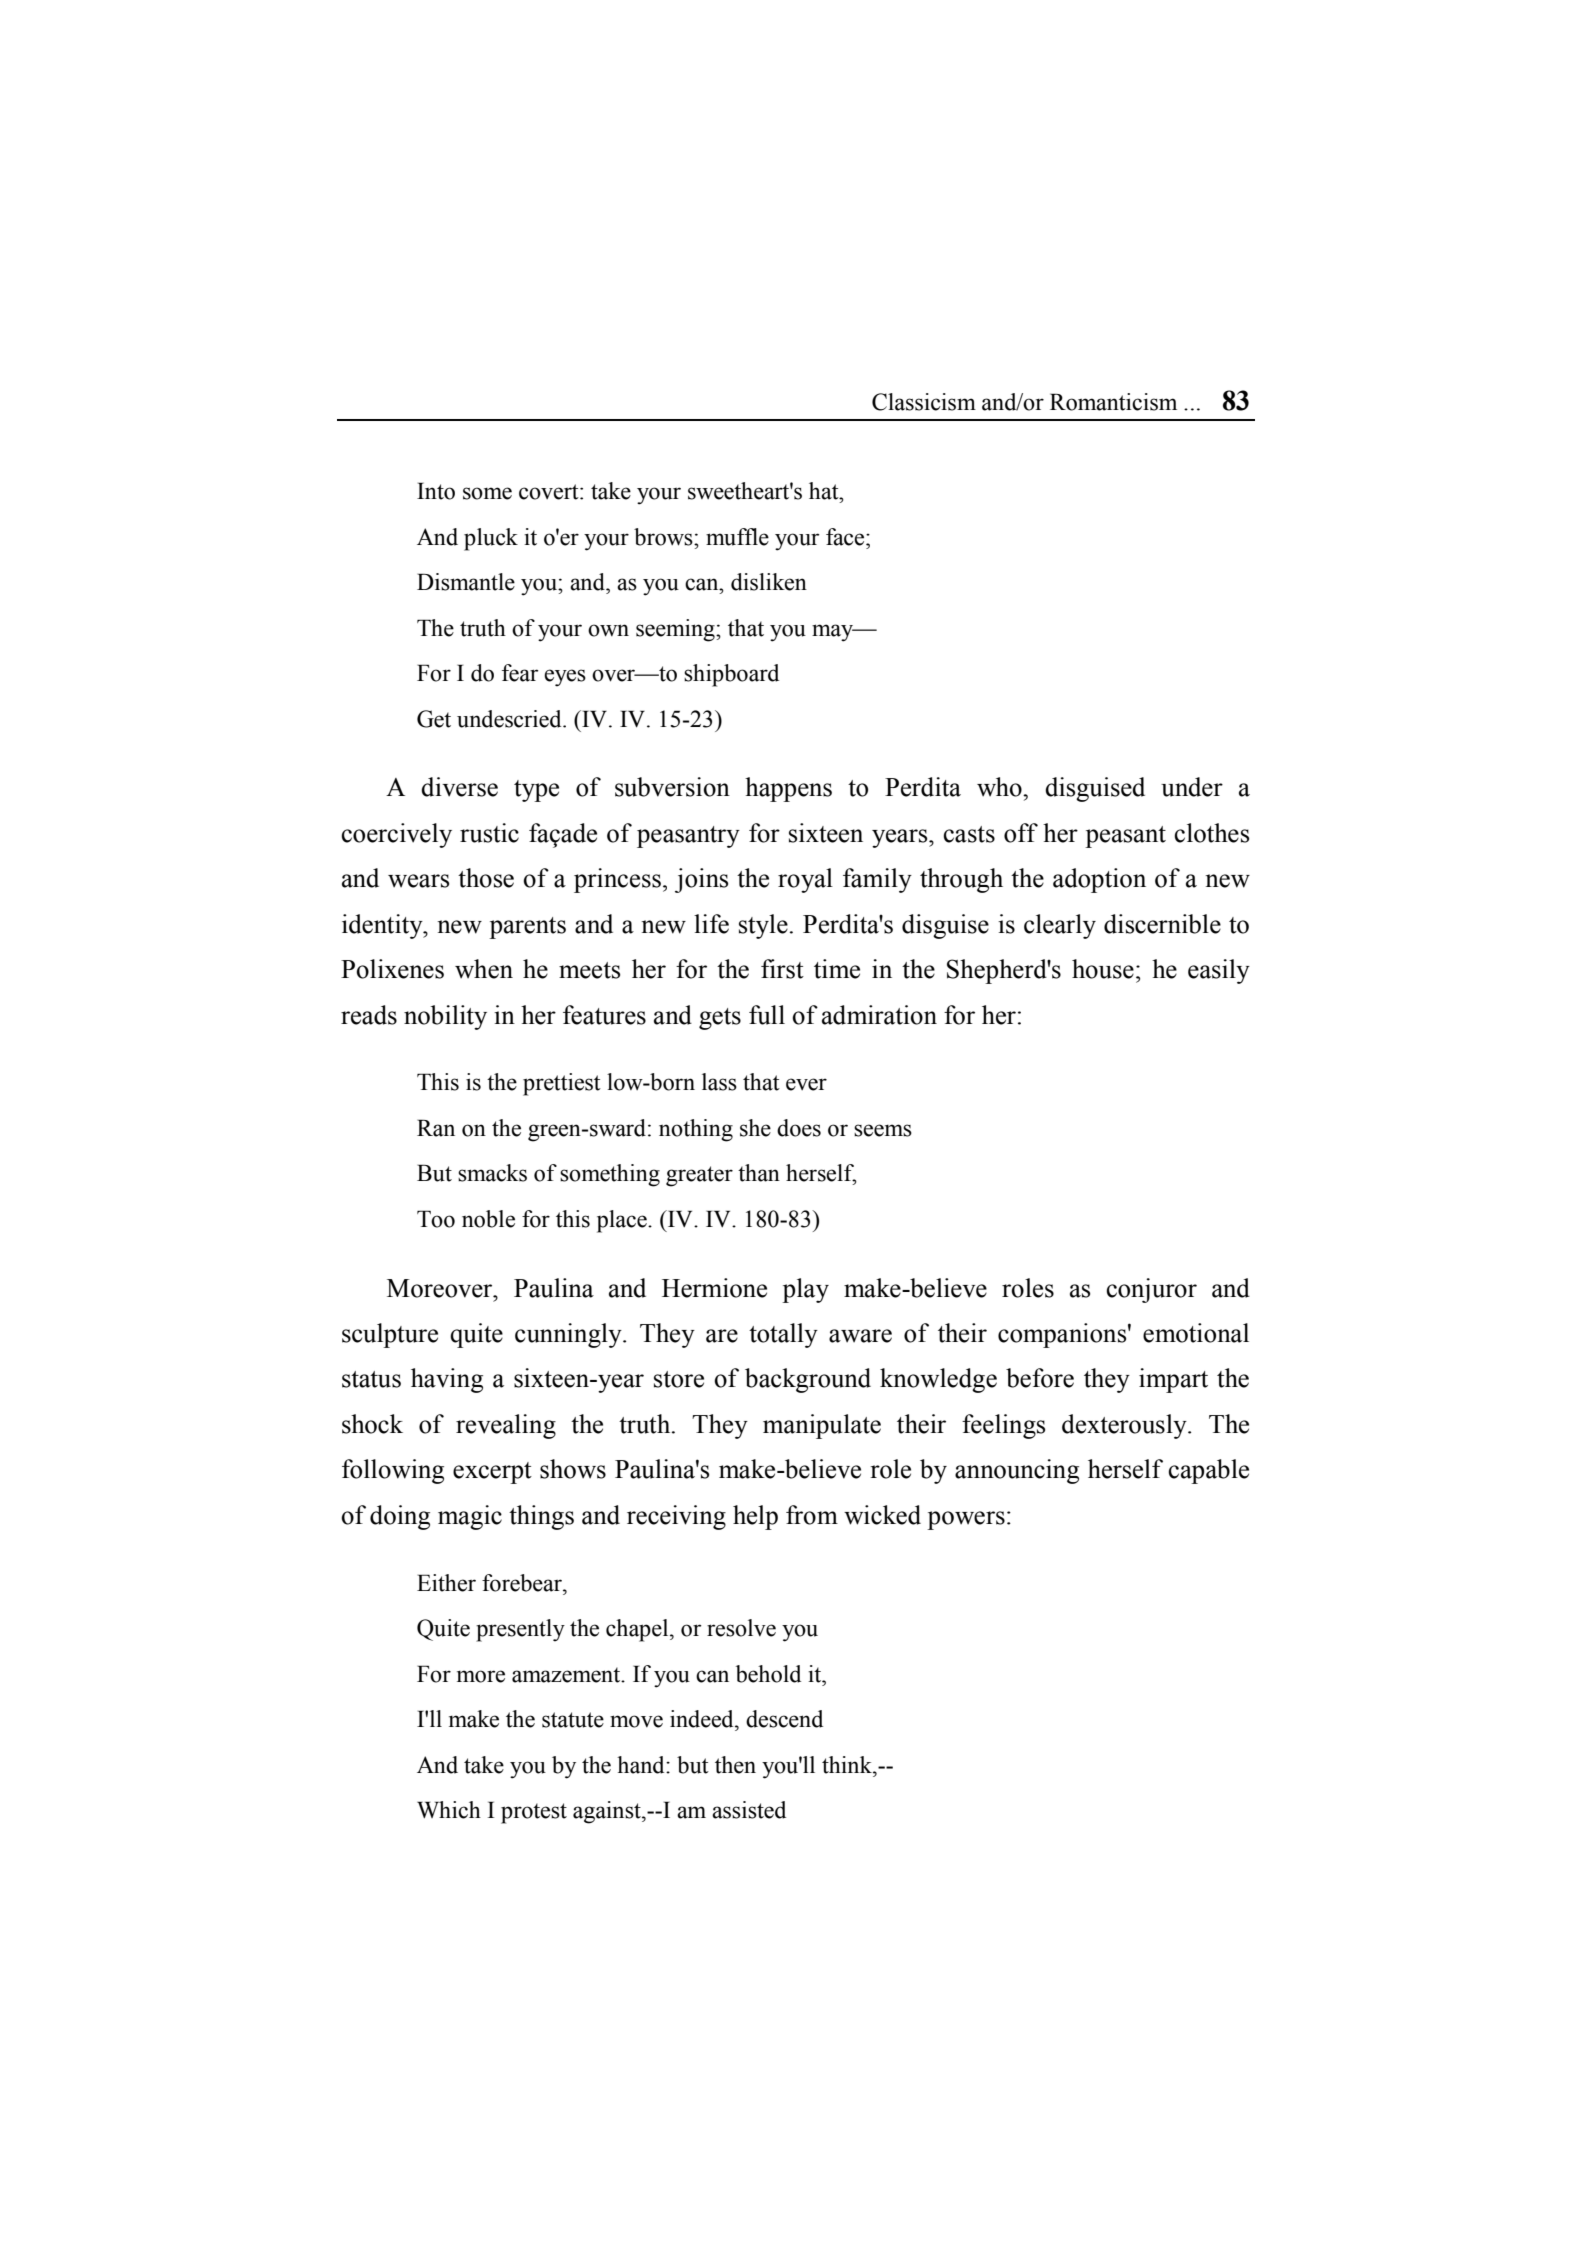 Image resolution: width=1591 pixels, height=2252 pixels. What do you see at coordinates (436, 491) in the page?
I see `Into` at bounding box center [436, 491].
